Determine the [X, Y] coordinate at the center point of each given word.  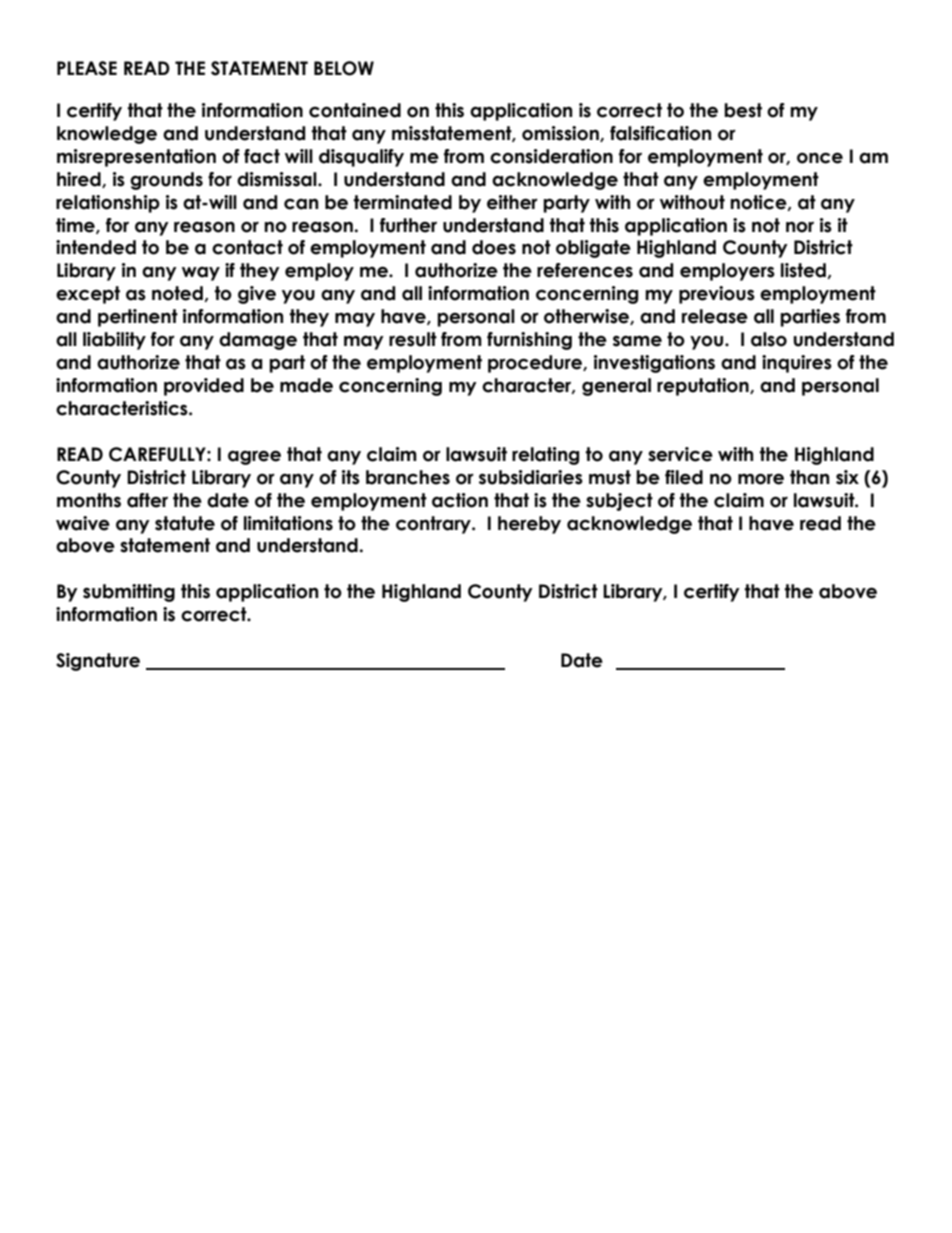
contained [355, 110]
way [201, 274]
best [743, 110]
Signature [98, 662]
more [761, 479]
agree [254, 457]
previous [717, 295]
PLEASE [87, 68]
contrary [434, 525]
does [494, 247]
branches [408, 477]
